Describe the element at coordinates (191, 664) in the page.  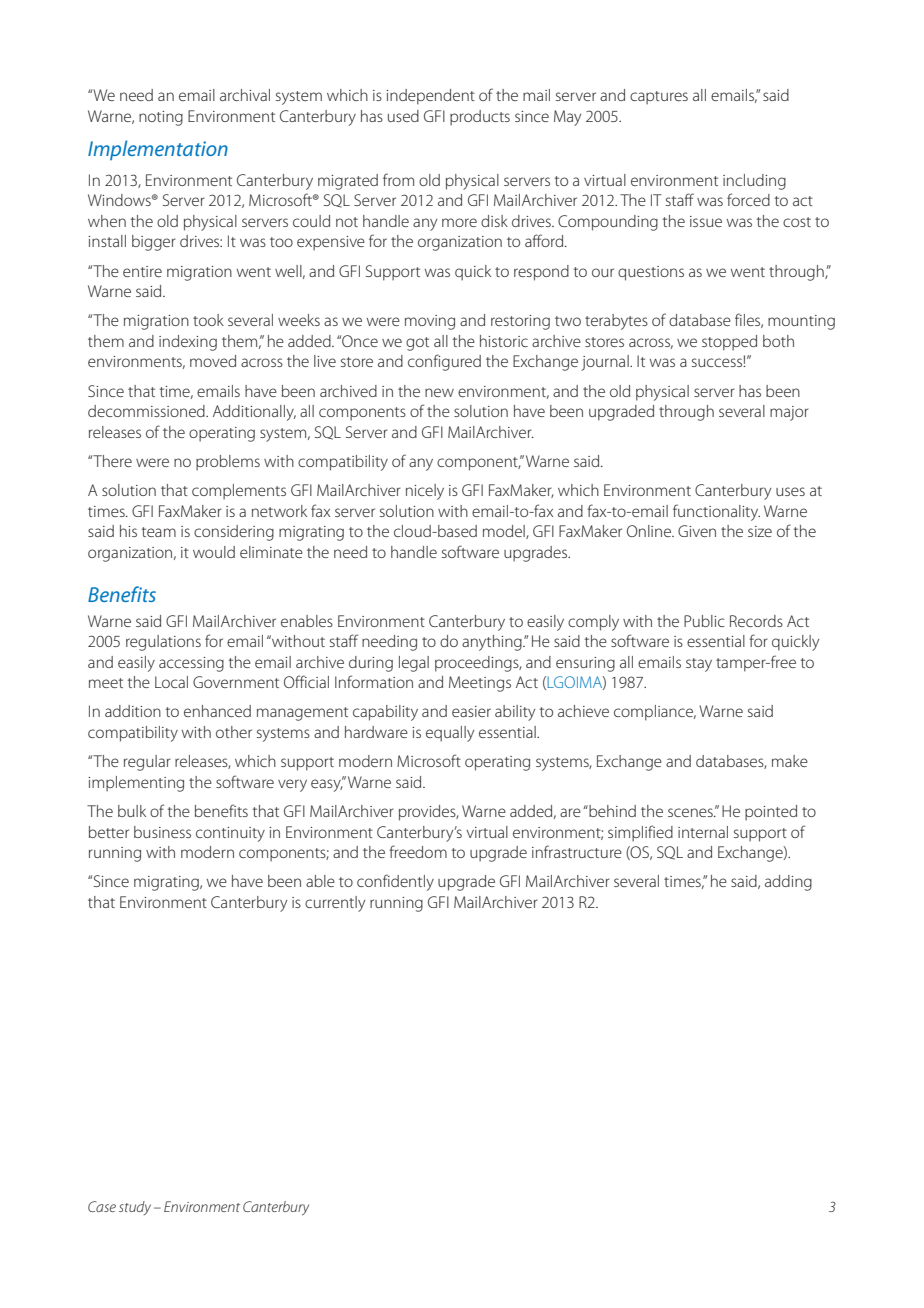
I see `accessing` at that location.
